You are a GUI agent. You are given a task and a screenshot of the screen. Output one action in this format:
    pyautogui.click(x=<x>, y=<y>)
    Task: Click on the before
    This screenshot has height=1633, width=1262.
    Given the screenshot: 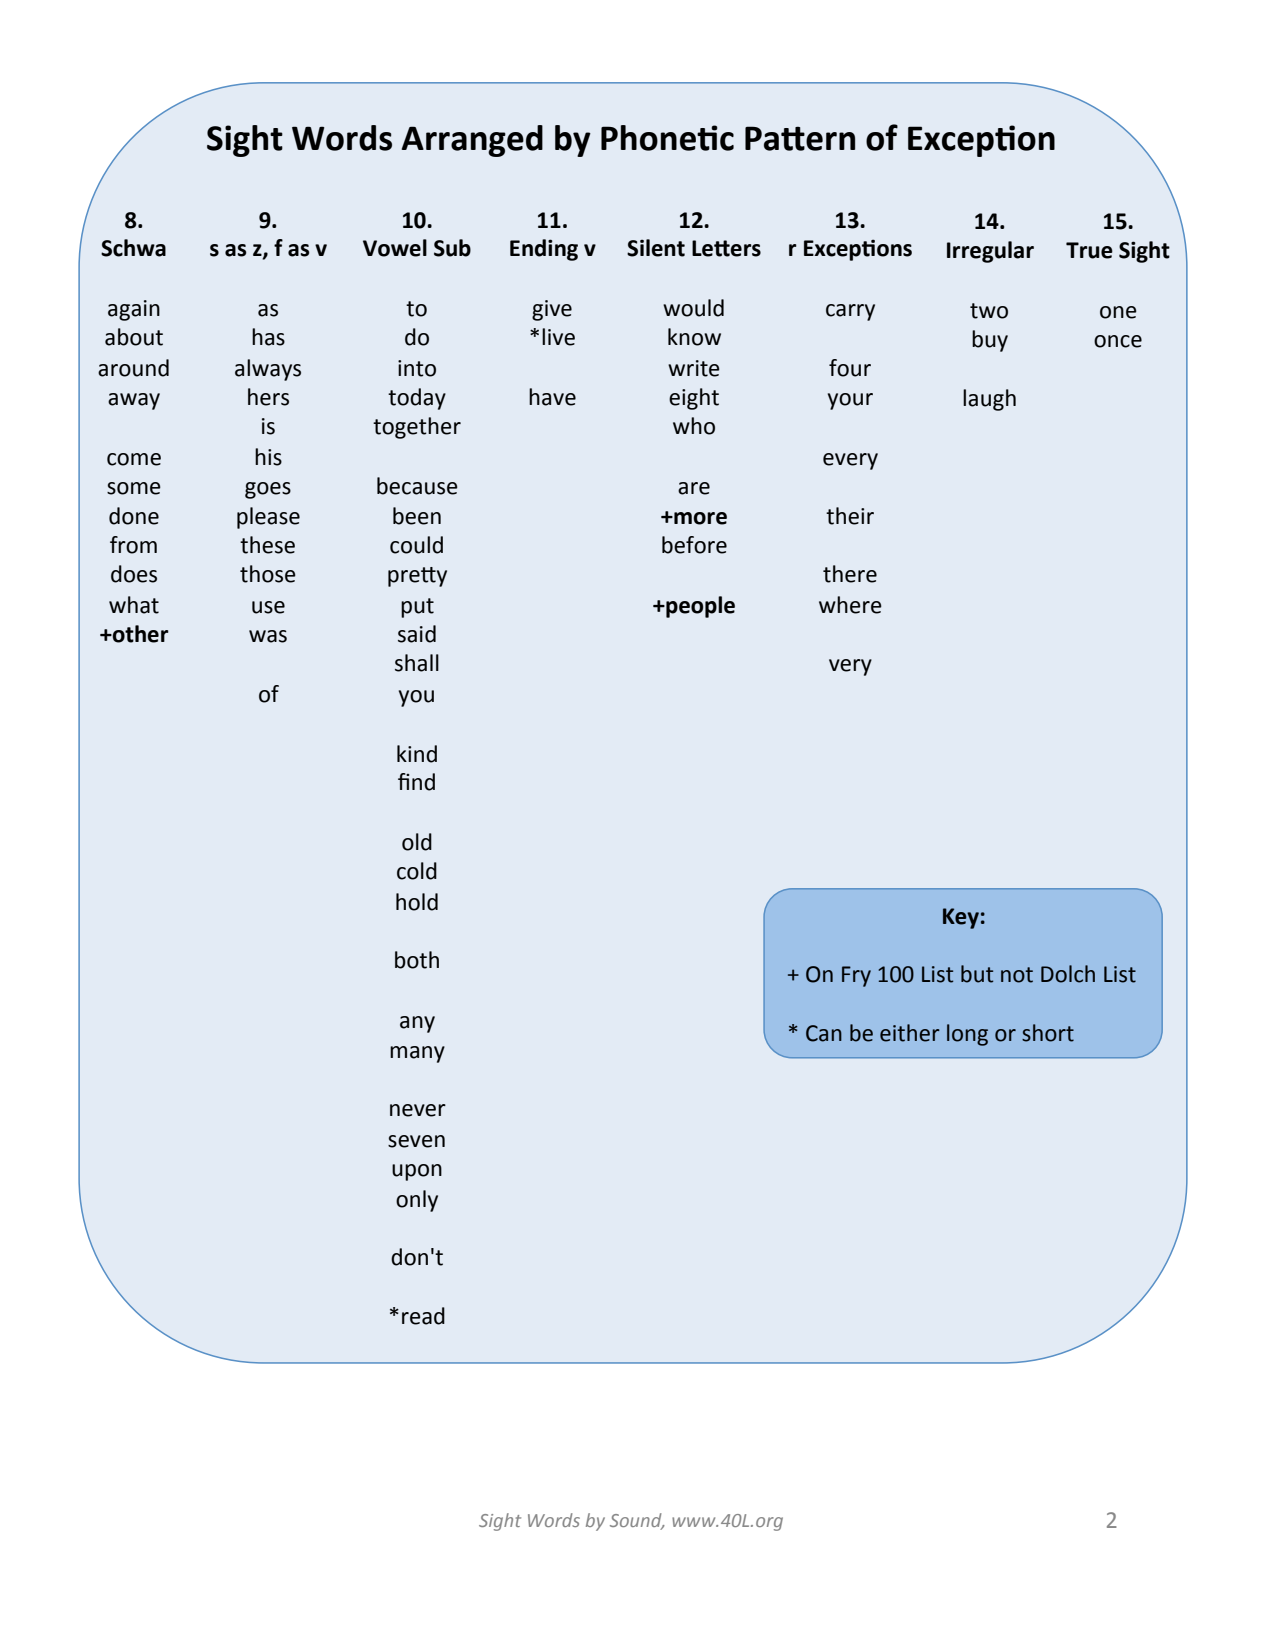 What is the action you would take?
    pyautogui.click(x=694, y=545)
